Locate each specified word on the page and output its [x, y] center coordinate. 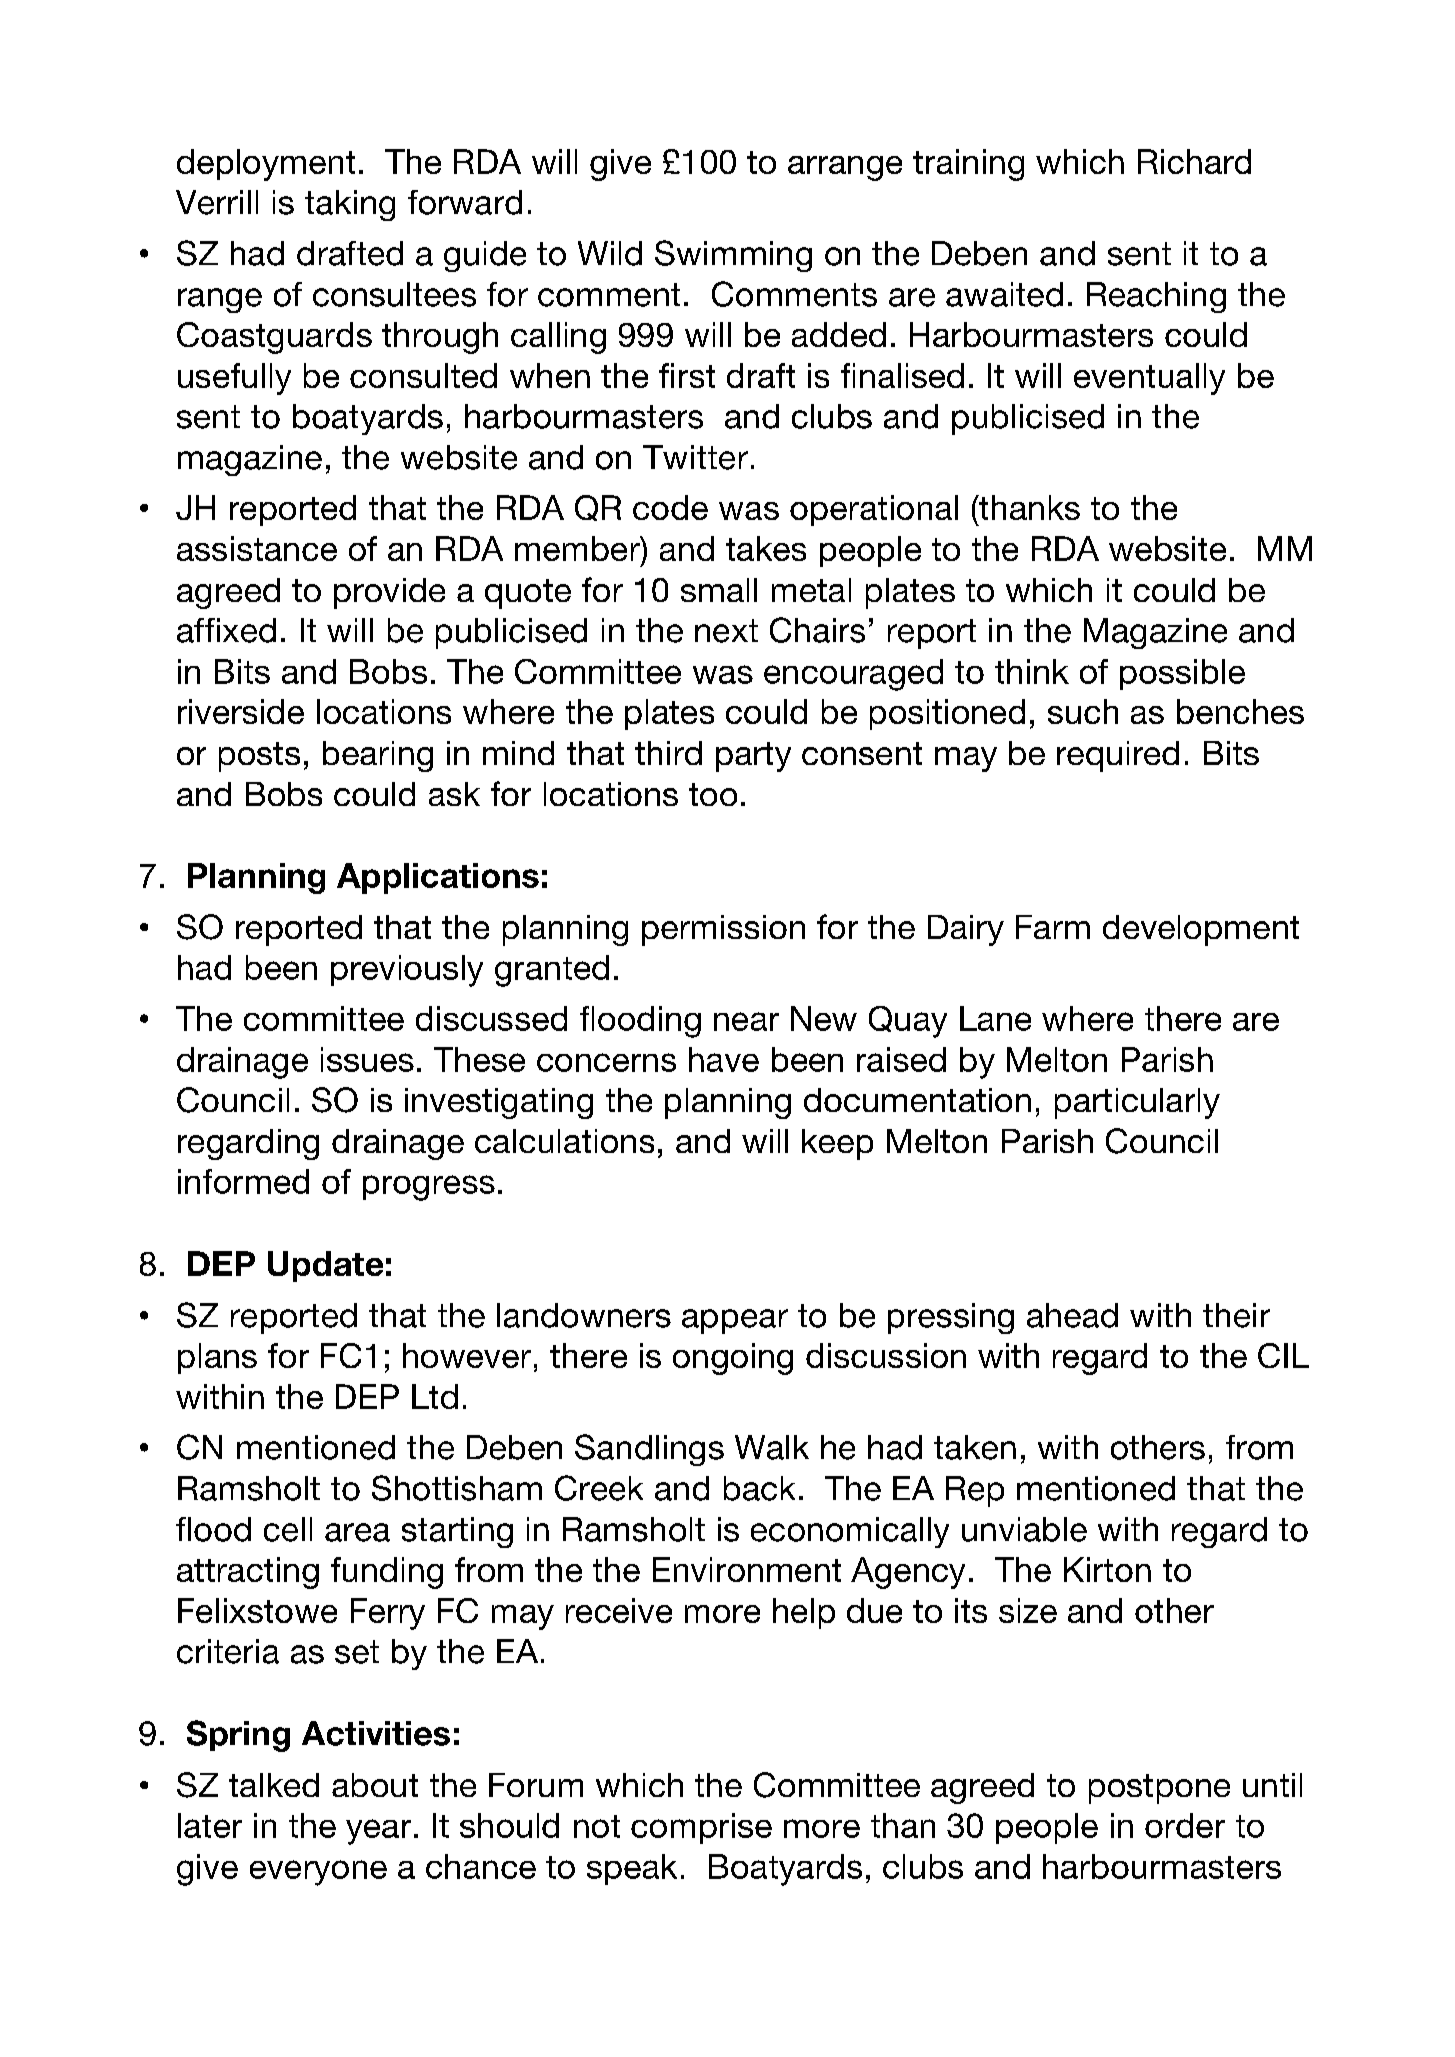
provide [389, 593]
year [378, 1832]
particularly [1137, 1103]
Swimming [733, 256]
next [726, 631]
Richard [1194, 161]
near [746, 1021]
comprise [701, 1828]
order [1185, 1825]
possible [1182, 674]
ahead [1072, 1315]
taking [350, 205]
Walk [772, 1447]
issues [367, 1059]
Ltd [435, 1396]
